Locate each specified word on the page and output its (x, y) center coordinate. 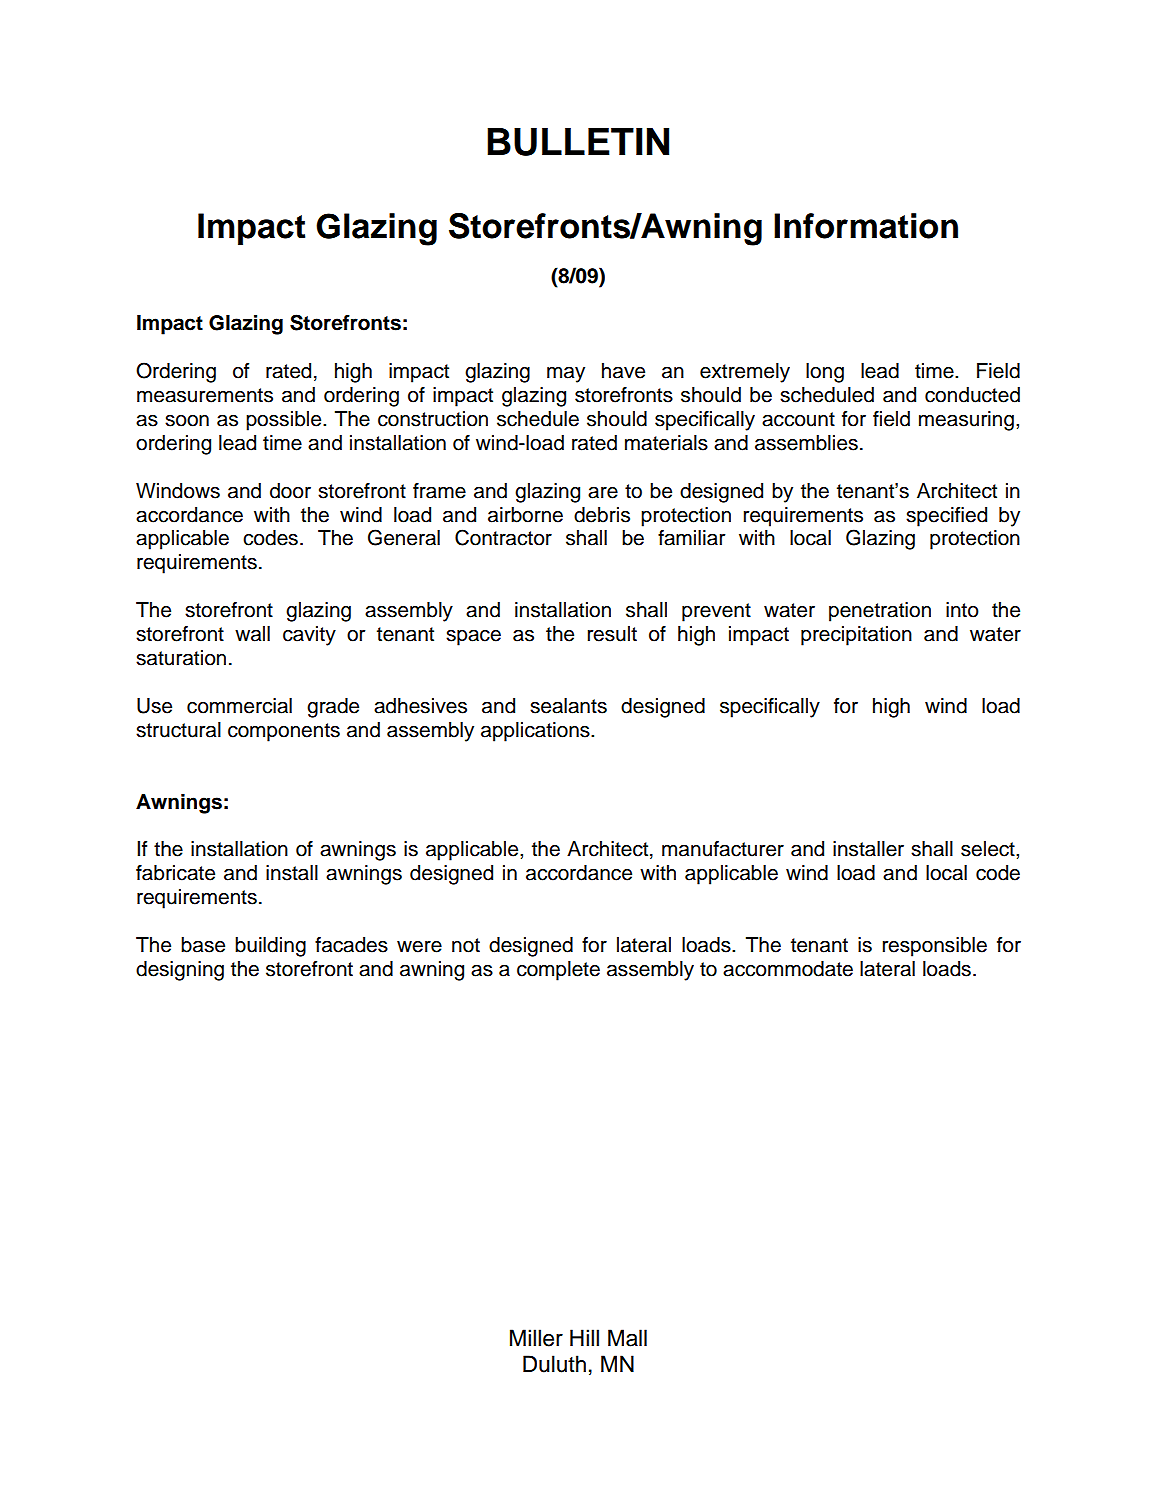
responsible (935, 947)
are (603, 493)
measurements (205, 395)
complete (558, 971)
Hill (584, 1337)
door (290, 491)
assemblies (806, 443)
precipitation (856, 636)
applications (536, 732)
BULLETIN (578, 142)
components (284, 732)
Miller (536, 1338)
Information (866, 226)
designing (180, 971)
